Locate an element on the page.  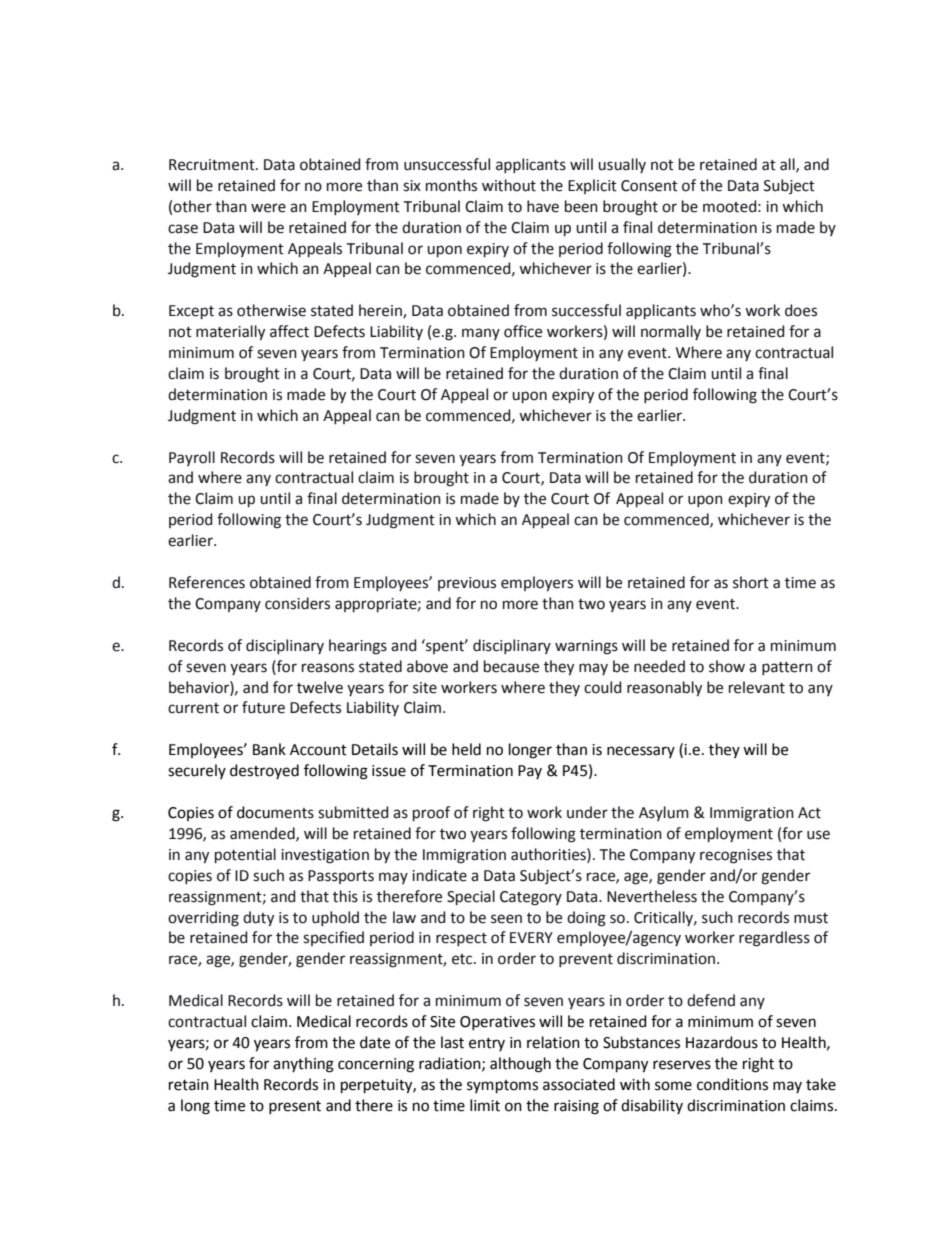
because is located at coordinates (511, 666).
